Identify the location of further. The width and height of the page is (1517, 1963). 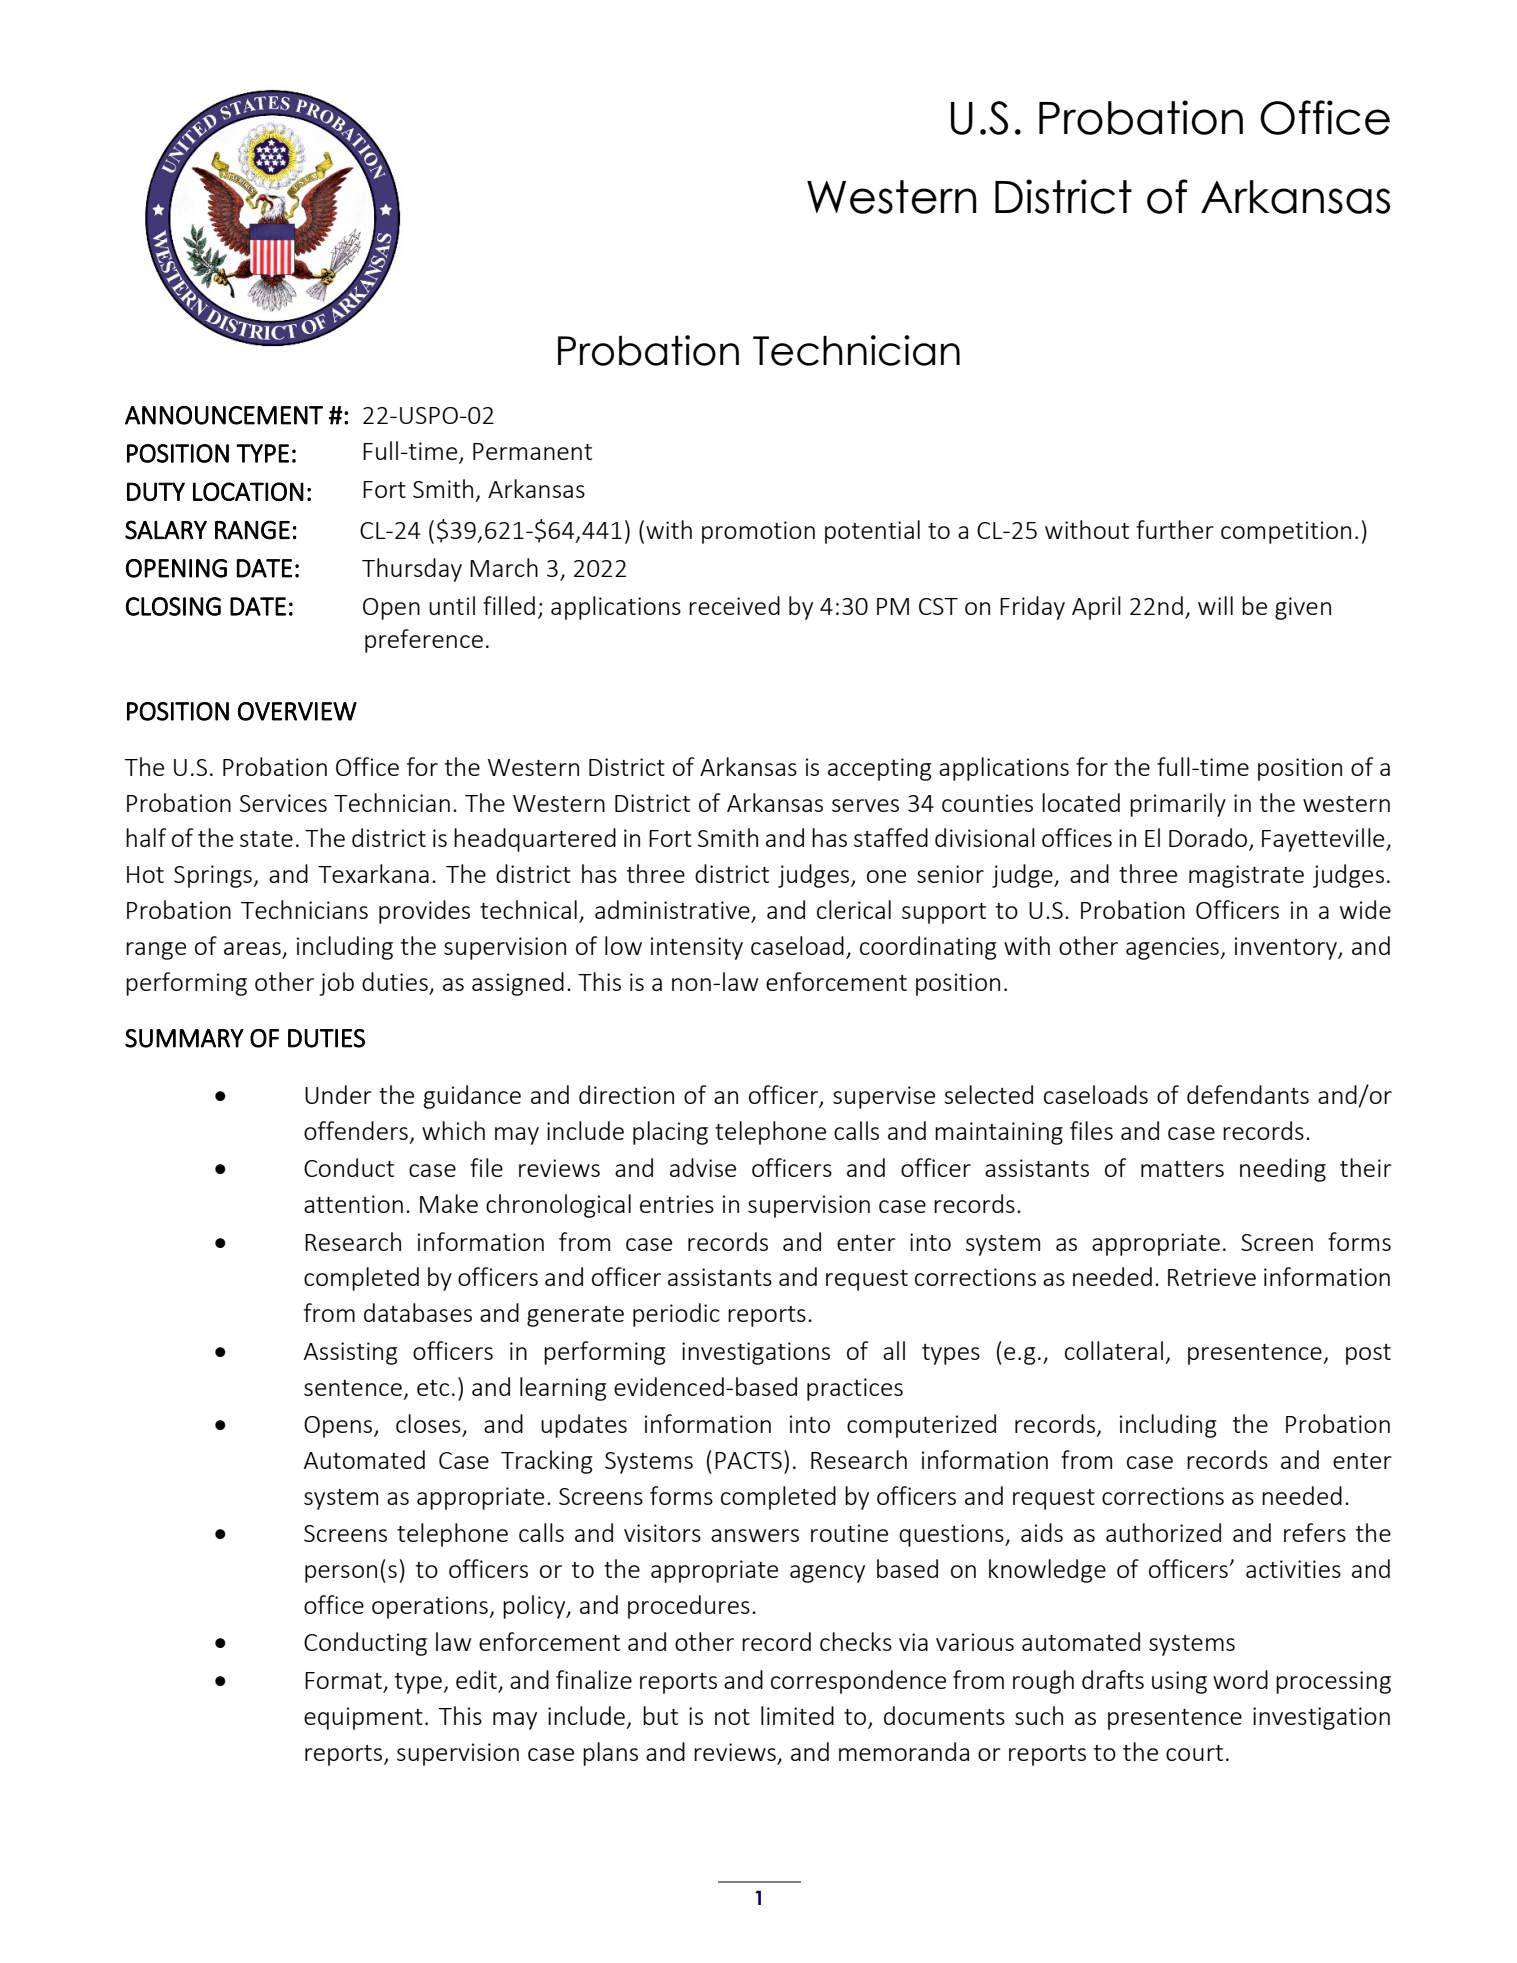
(1175, 529).
